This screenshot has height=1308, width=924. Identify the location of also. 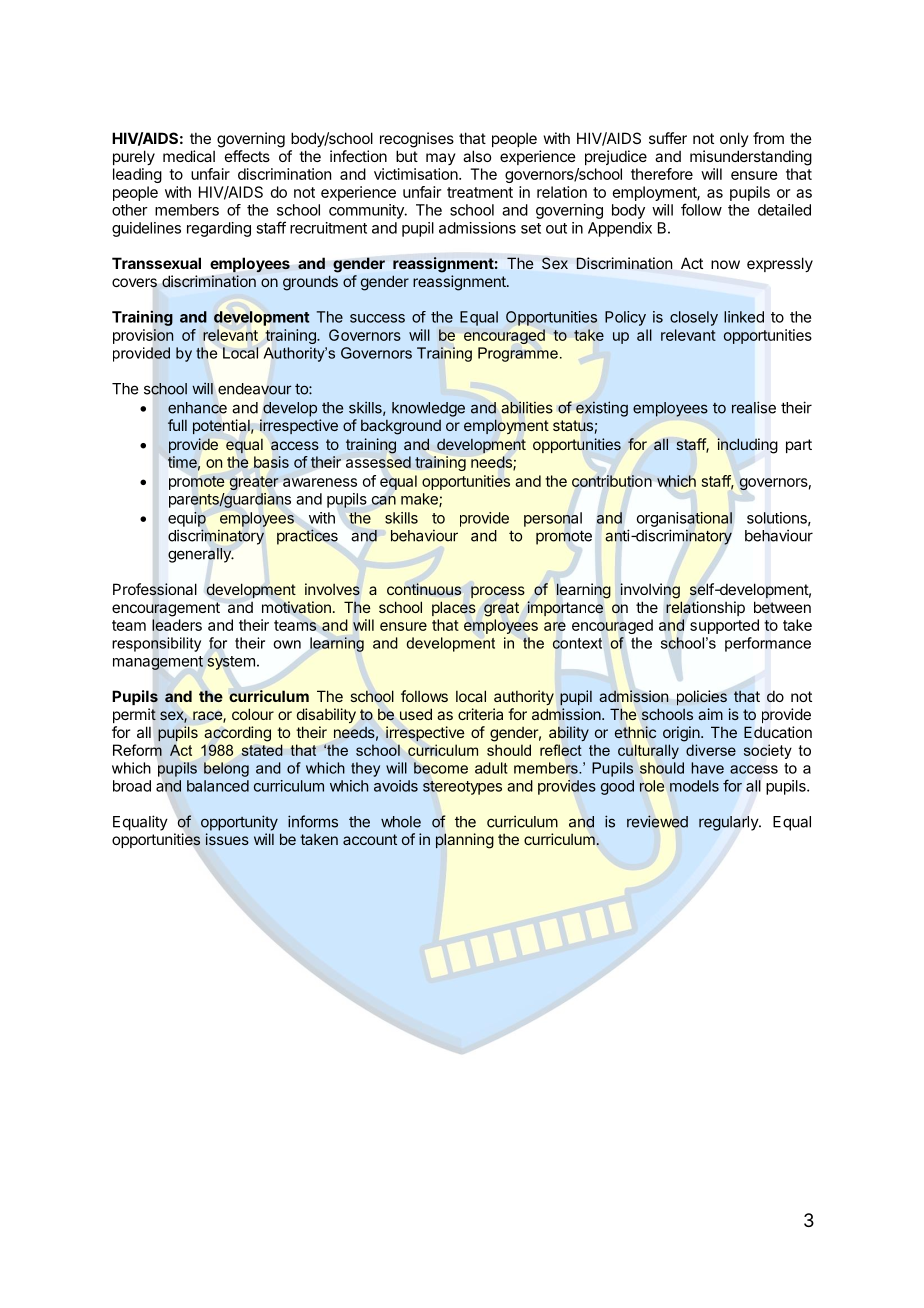
(477, 156).
